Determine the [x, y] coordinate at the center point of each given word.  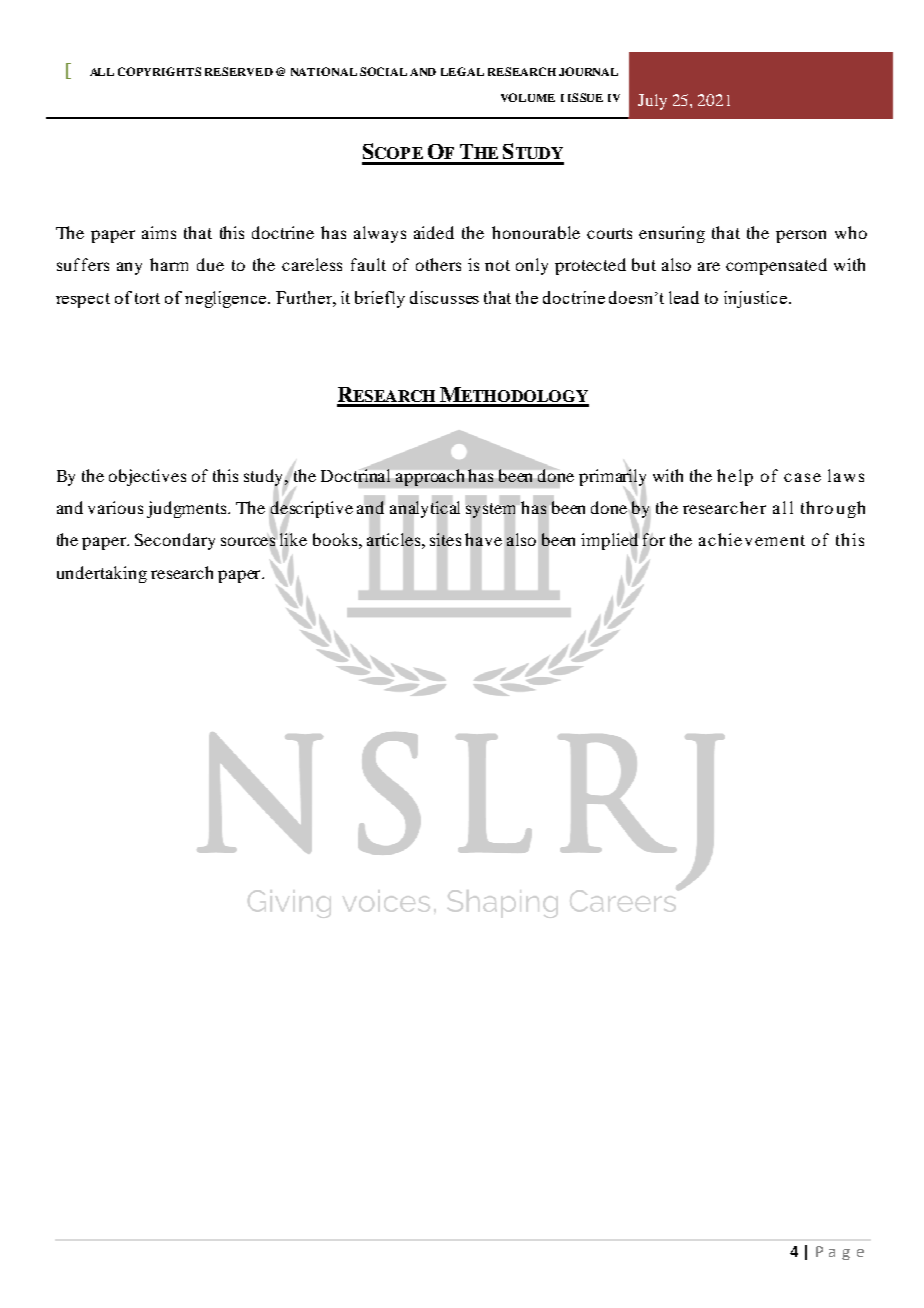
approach [430, 477]
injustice [755, 299]
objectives [147, 477]
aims [159, 232]
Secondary [175, 541]
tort [147, 298]
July [652, 102]
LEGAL [462, 71]
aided [434, 232]
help [735, 477]
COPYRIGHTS [159, 71]
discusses [444, 297]
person [801, 236]
